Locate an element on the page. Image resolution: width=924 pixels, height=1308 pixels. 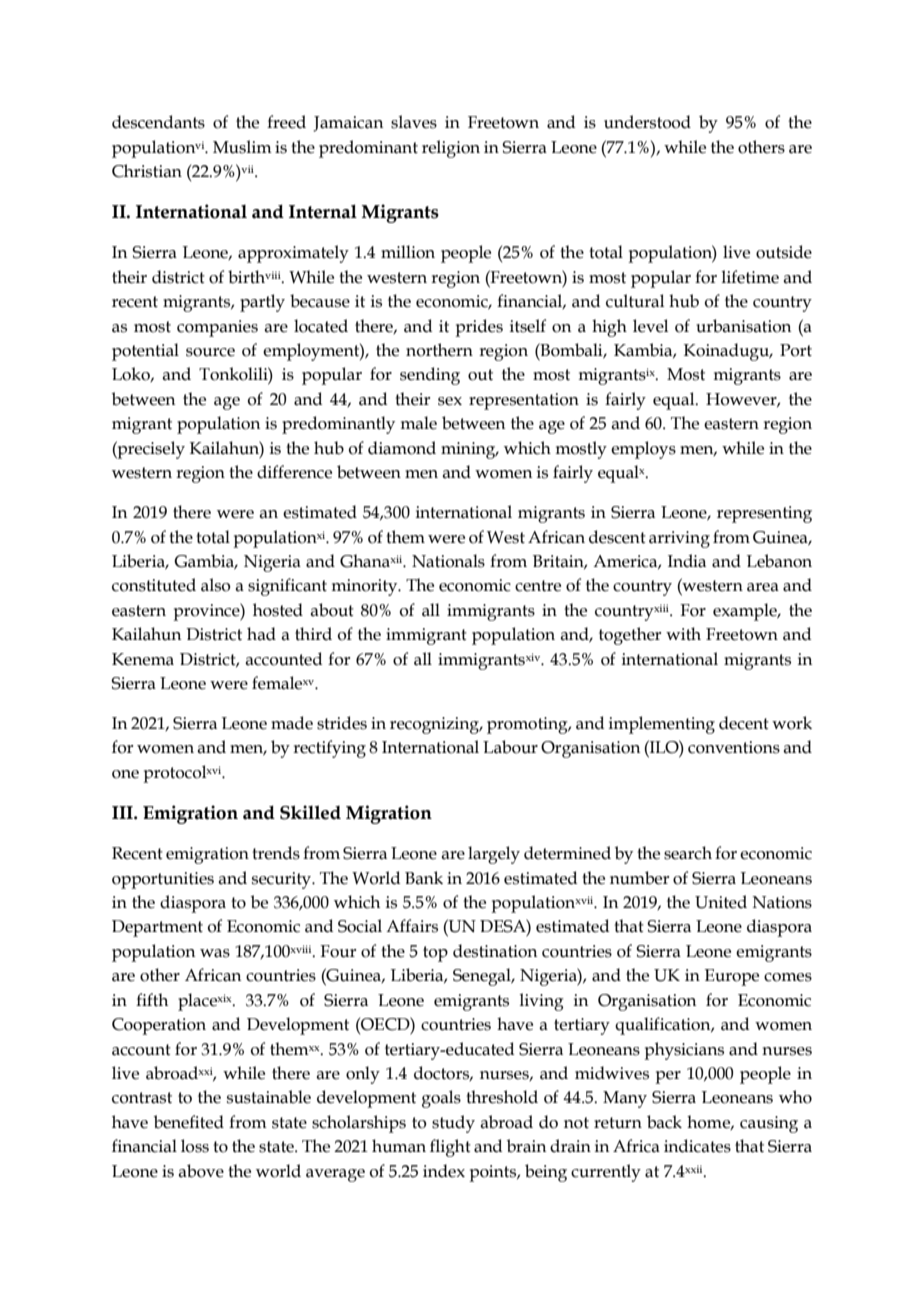
employs is located at coordinates (643, 450).
